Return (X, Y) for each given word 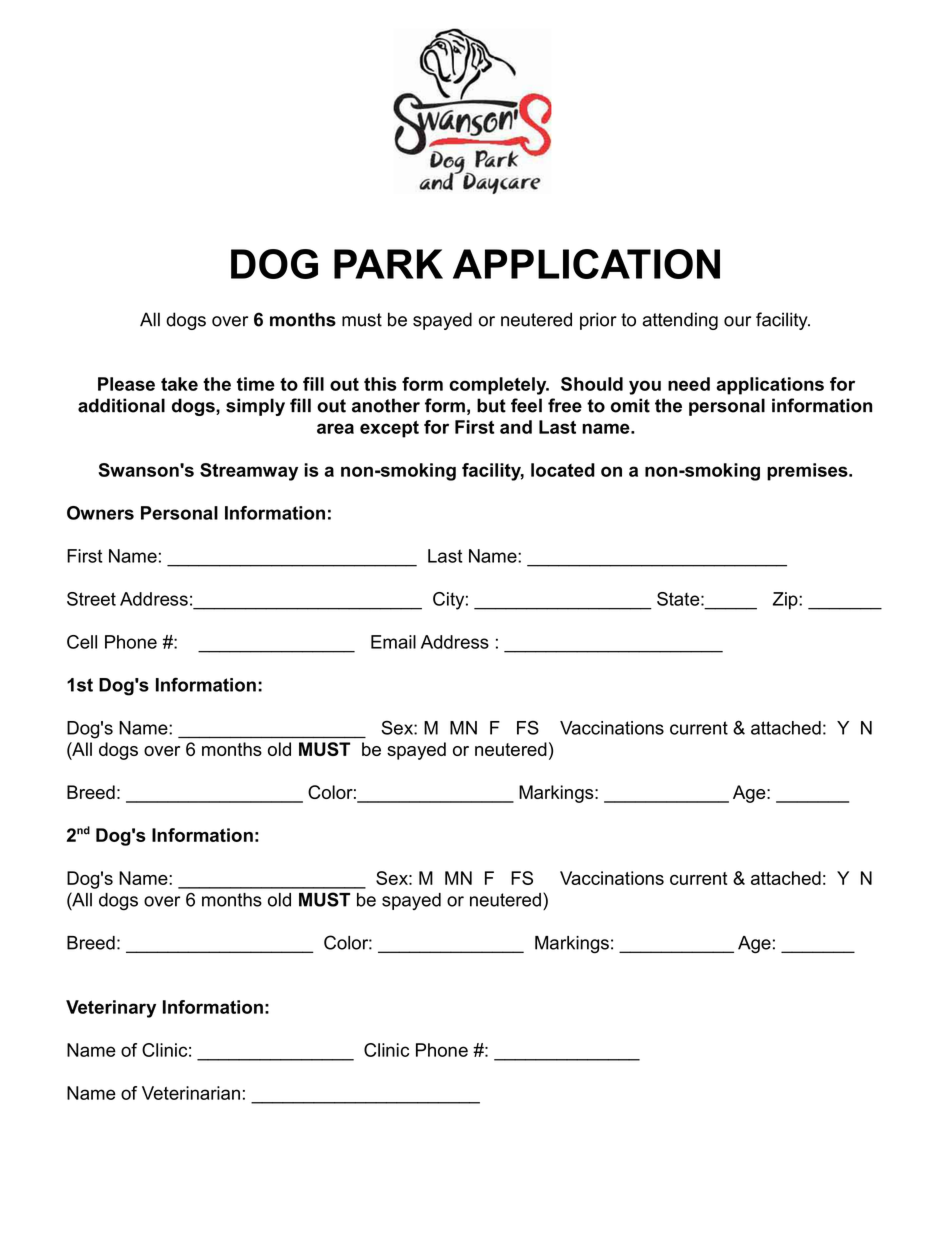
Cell (82, 642)
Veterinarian (191, 1093)
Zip (786, 601)
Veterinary (111, 1009)
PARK (388, 264)
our (737, 321)
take (179, 384)
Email (393, 642)
